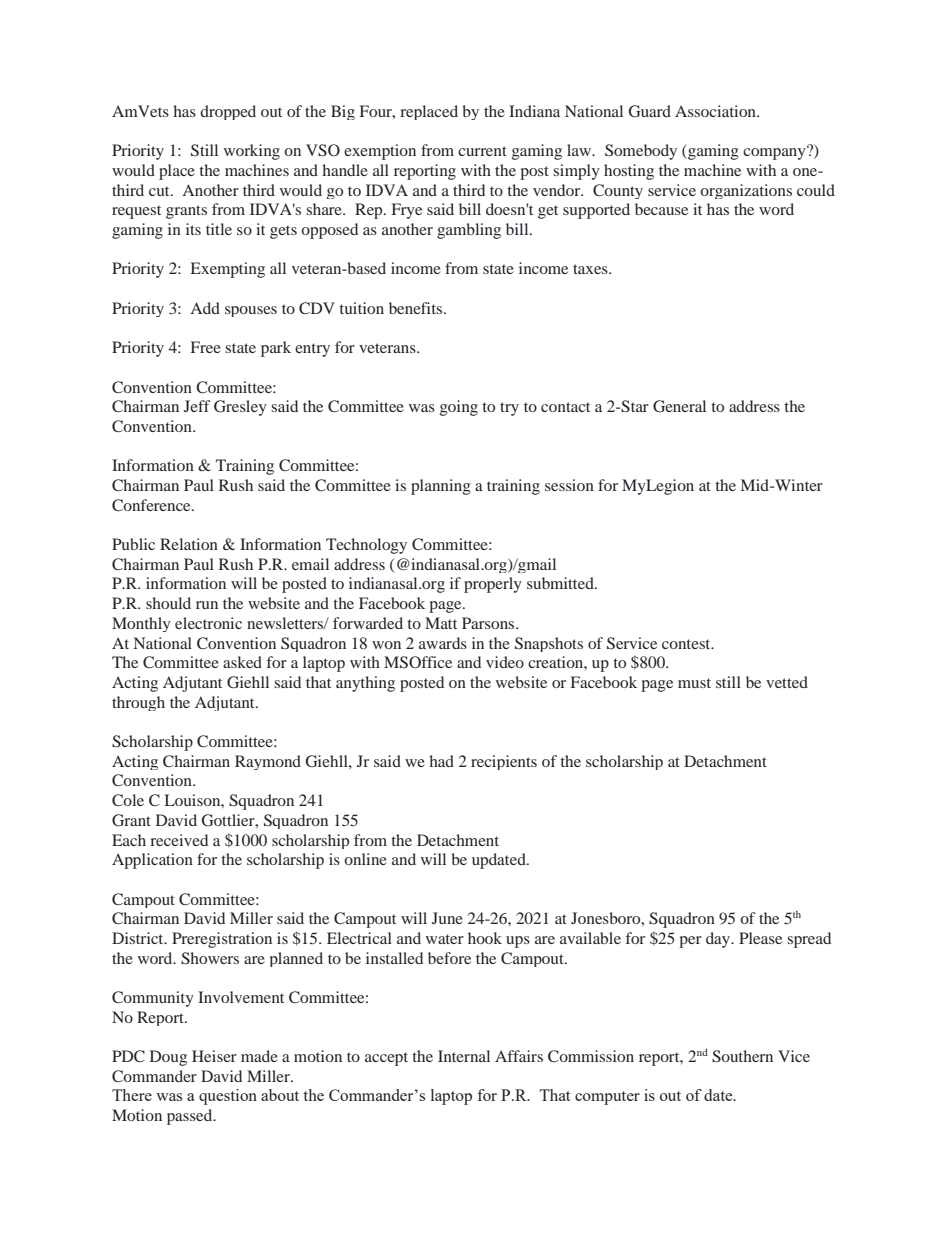  I want to click on Jeff, so click(197, 406).
